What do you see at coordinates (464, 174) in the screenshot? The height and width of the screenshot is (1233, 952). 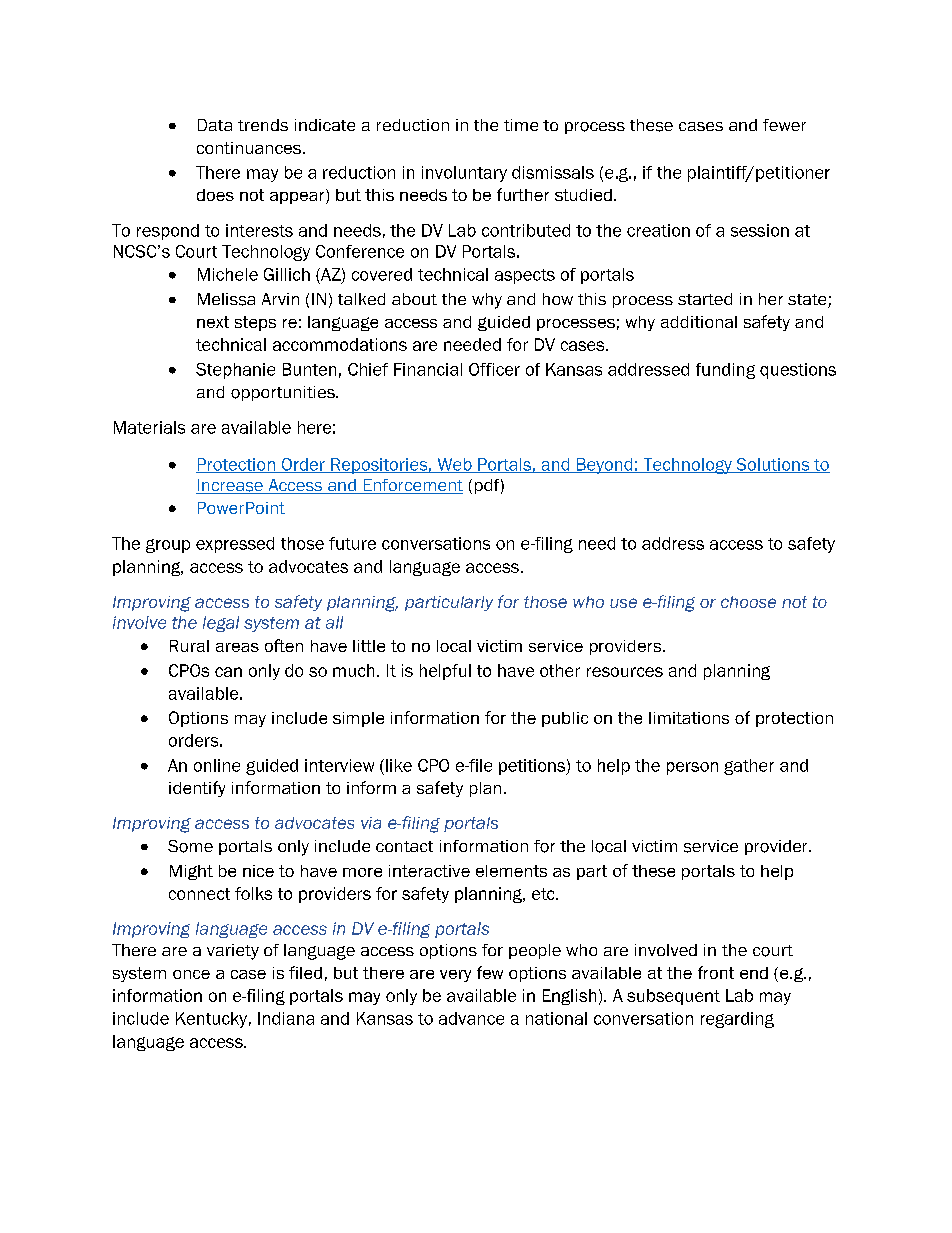 I see `involuntary` at bounding box center [464, 174].
